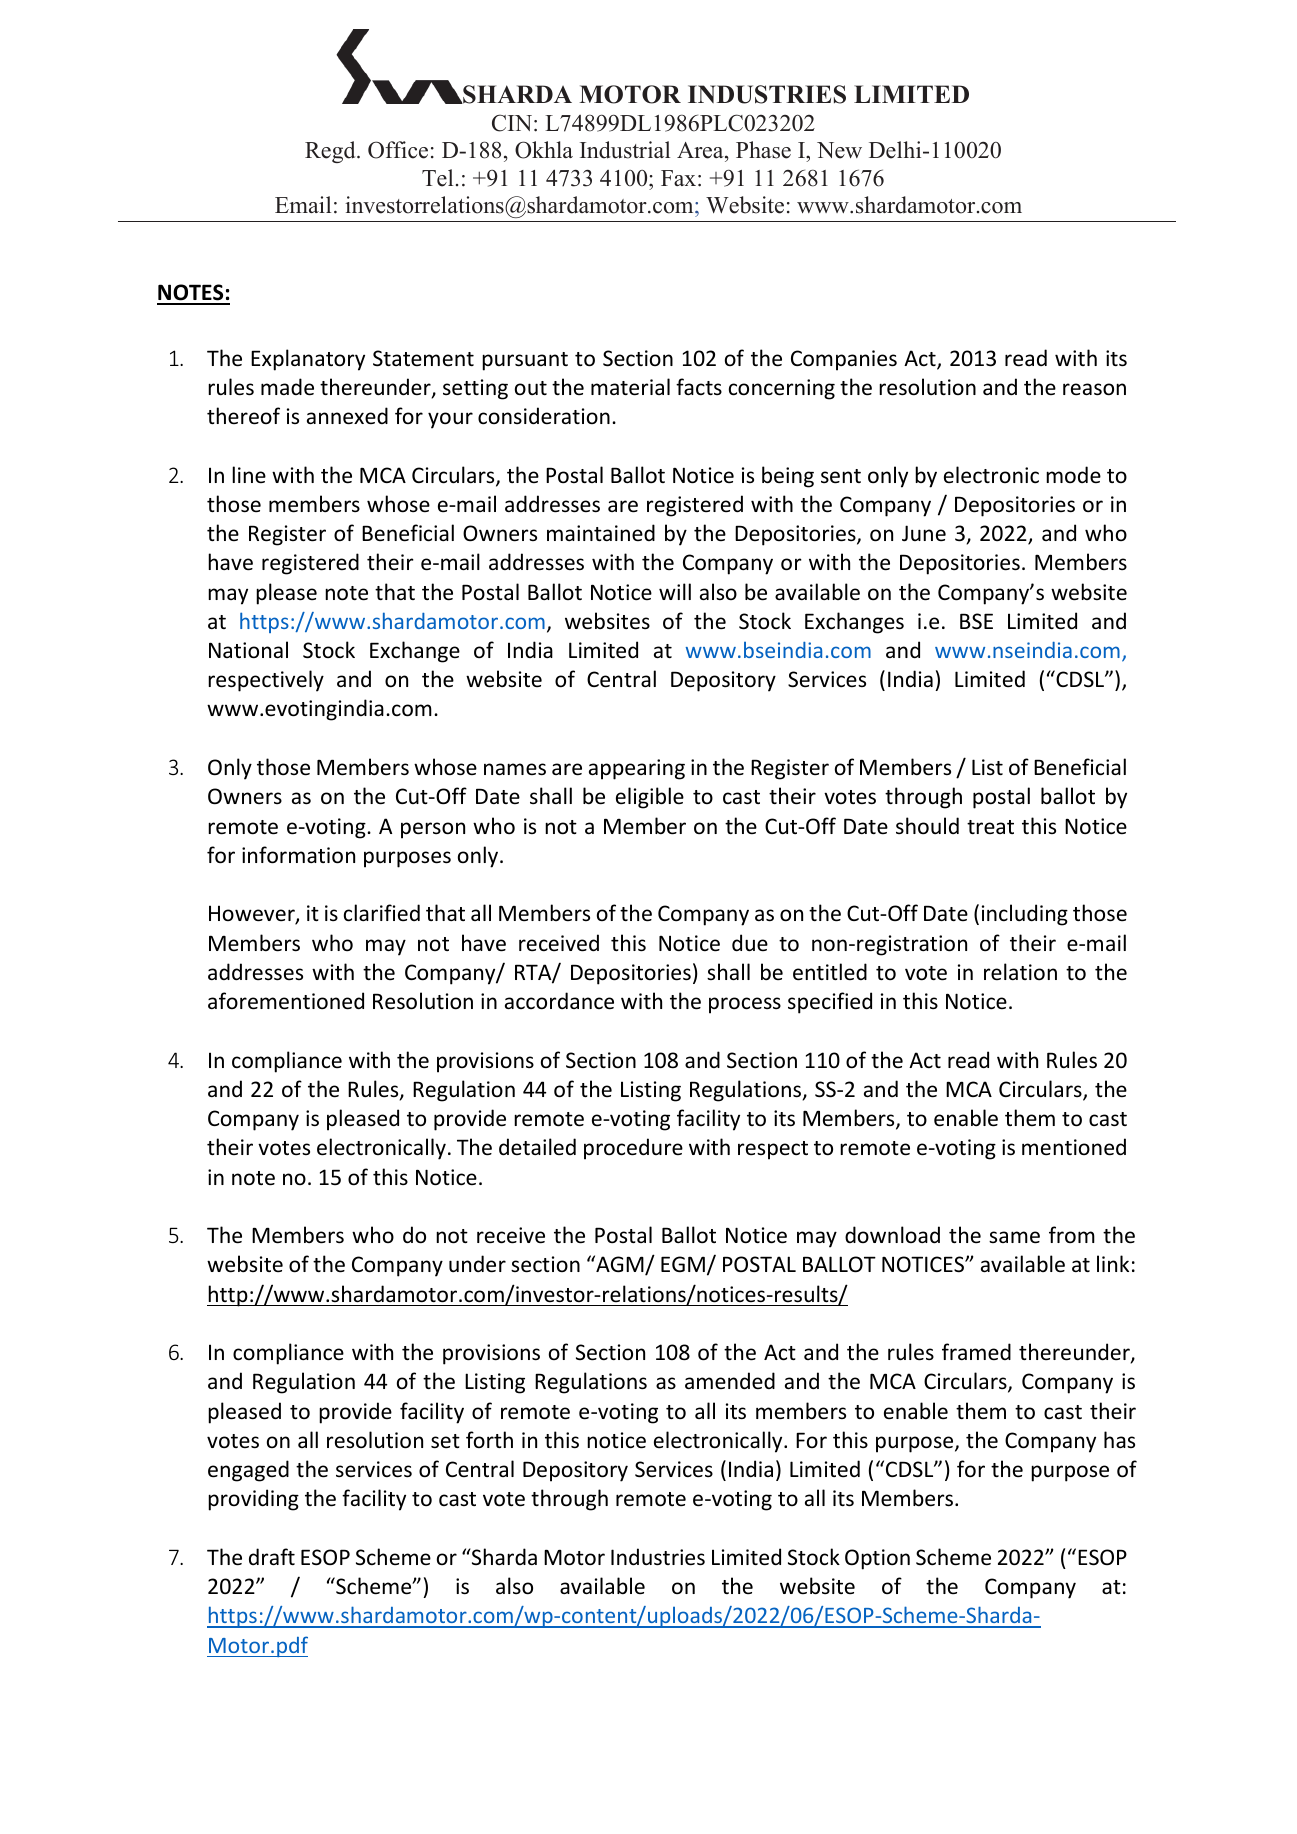 Image resolution: width=1297 pixels, height=1834 pixels. What do you see at coordinates (537, 1146) in the image?
I see `detailed` at bounding box center [537, 1146].
